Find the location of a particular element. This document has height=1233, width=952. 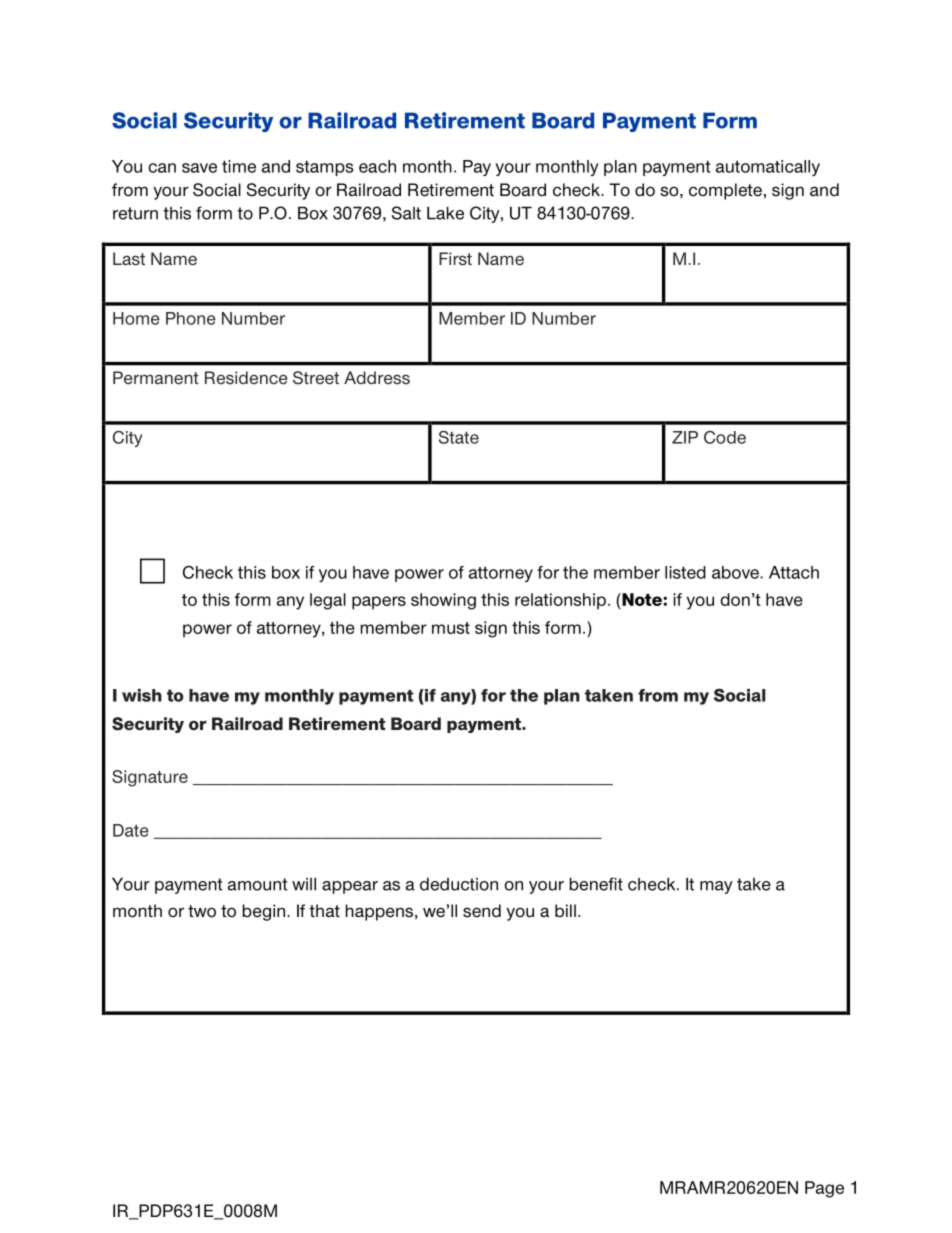

send is located at coordinates (482, 911).
